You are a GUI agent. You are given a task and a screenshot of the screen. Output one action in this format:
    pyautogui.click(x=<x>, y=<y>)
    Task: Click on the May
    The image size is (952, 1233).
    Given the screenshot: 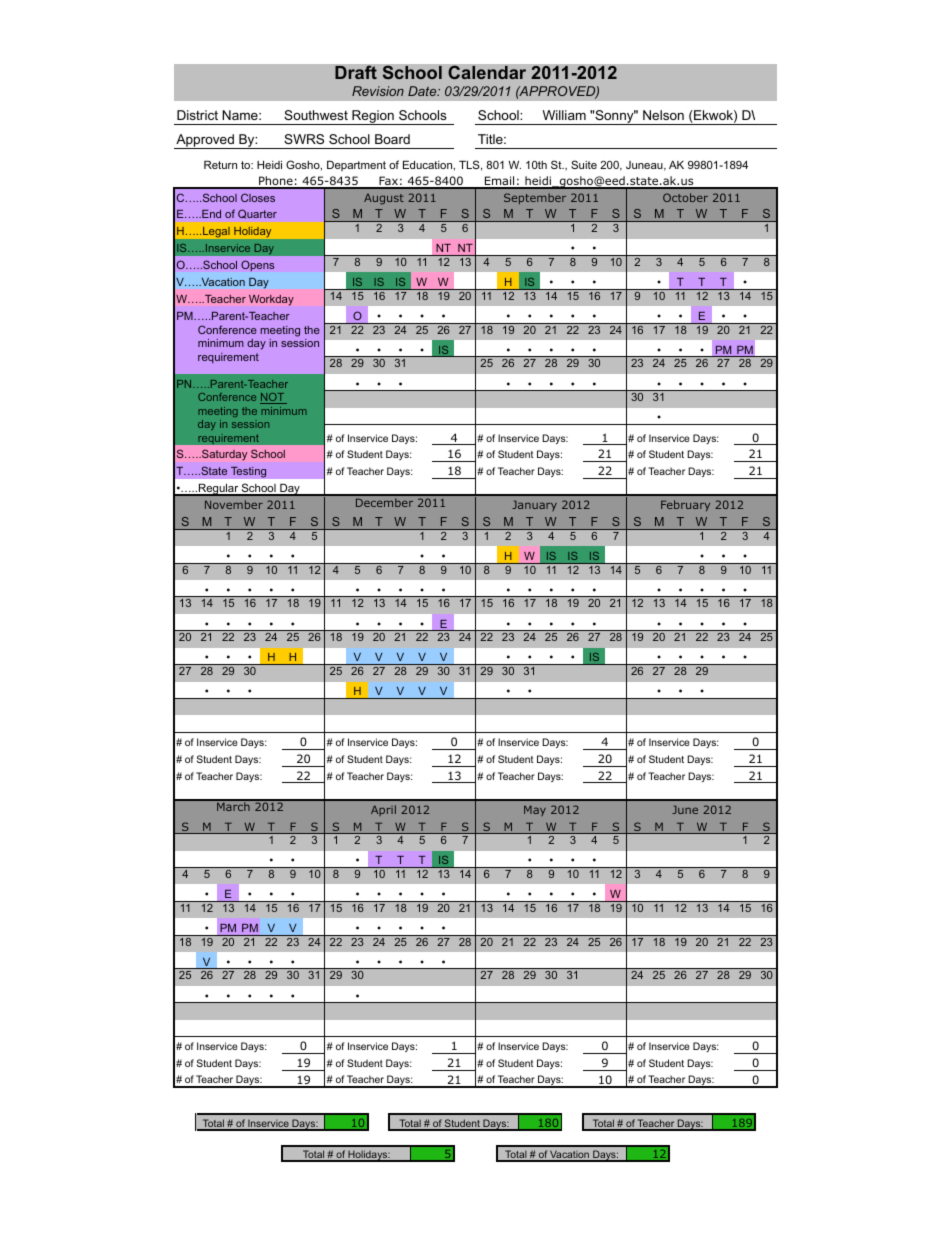 What is the action you would take?
    pyautogui.click(x=535, y=810)
